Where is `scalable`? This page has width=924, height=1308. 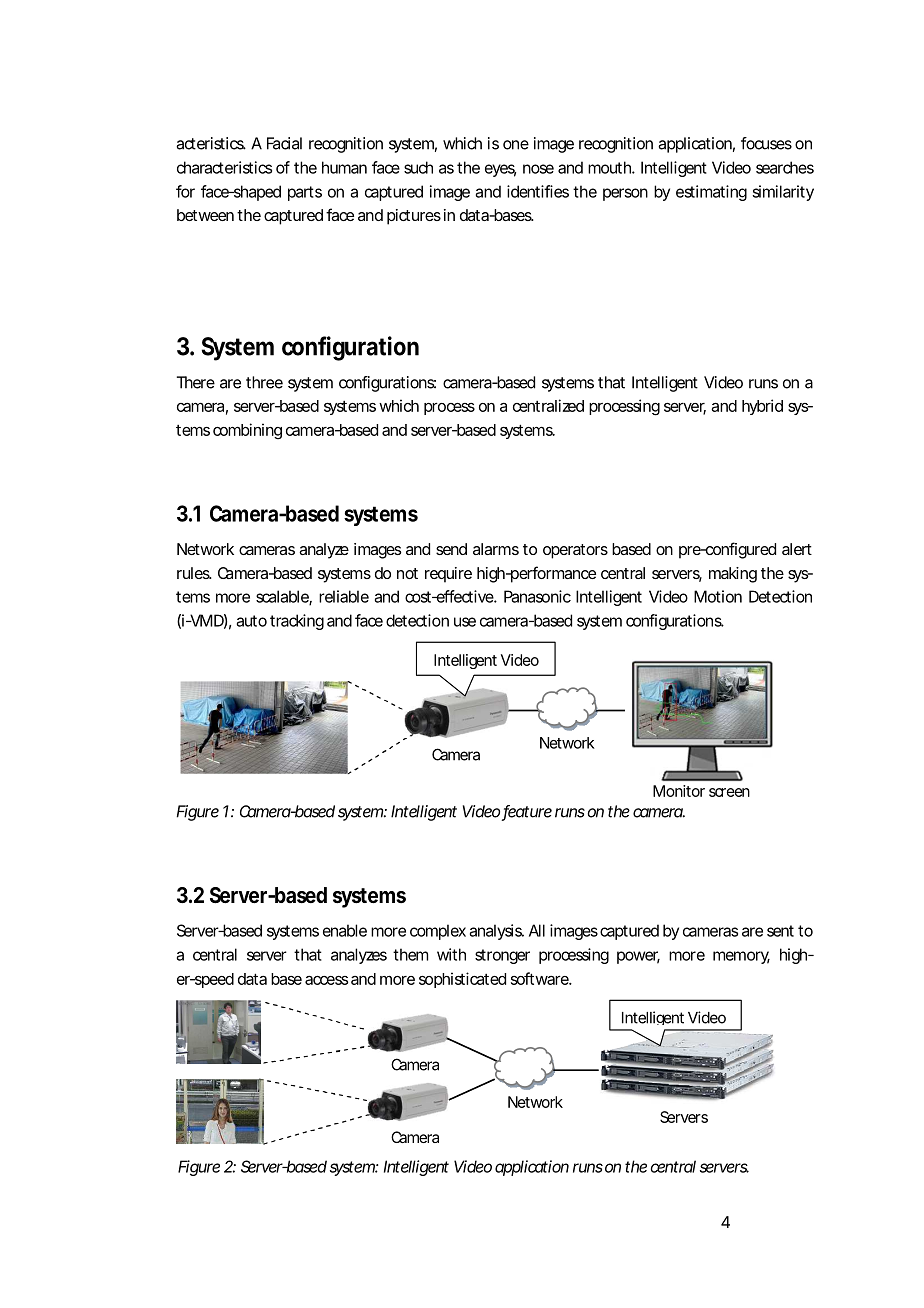
scalable is located at coordinates (283, 597).
